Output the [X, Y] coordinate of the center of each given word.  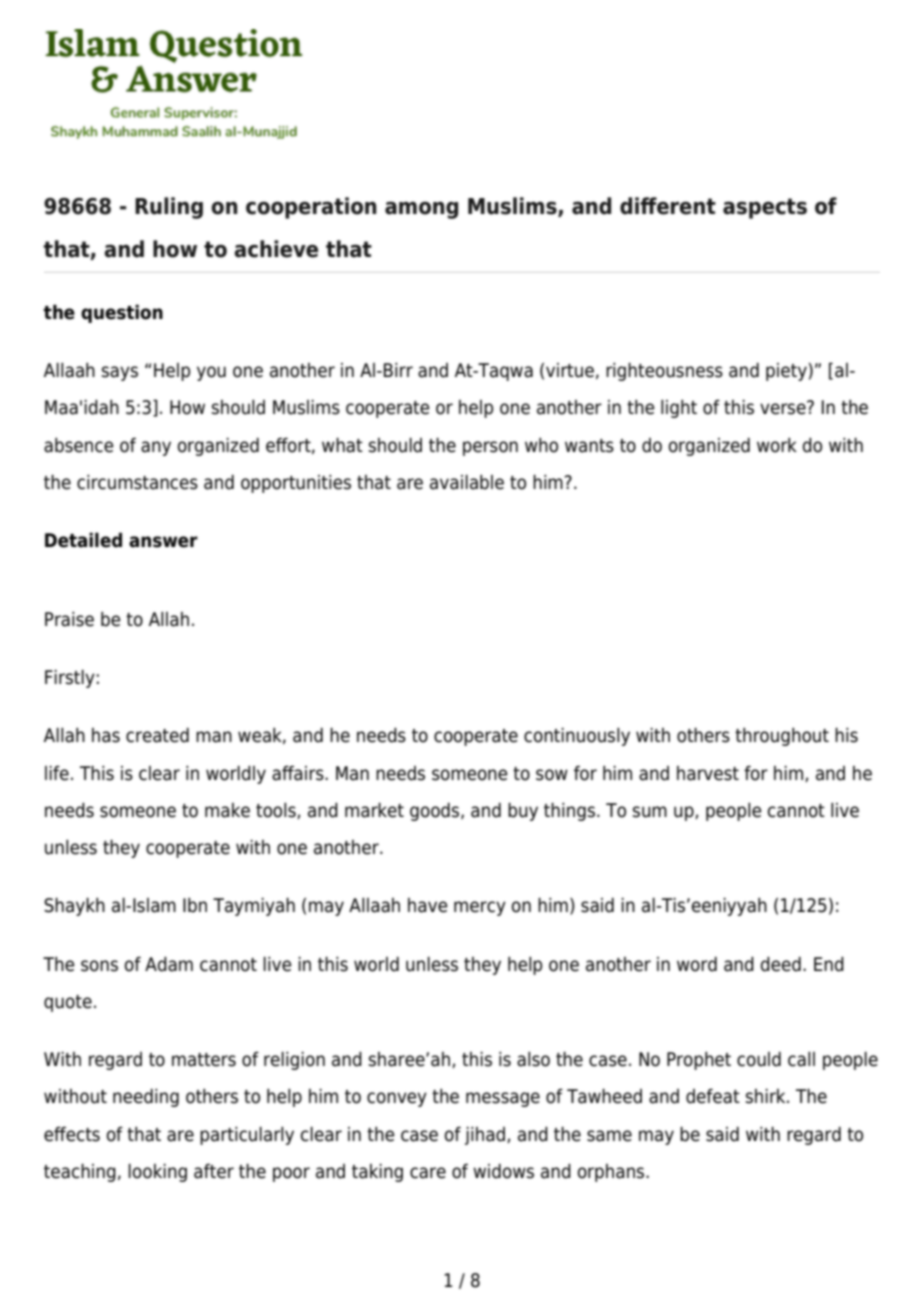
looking [157, 1173]
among [421, 210]
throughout [782, 737]
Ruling [169, 208]
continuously [577, 737]
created [157, 735]
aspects [765, 208]
